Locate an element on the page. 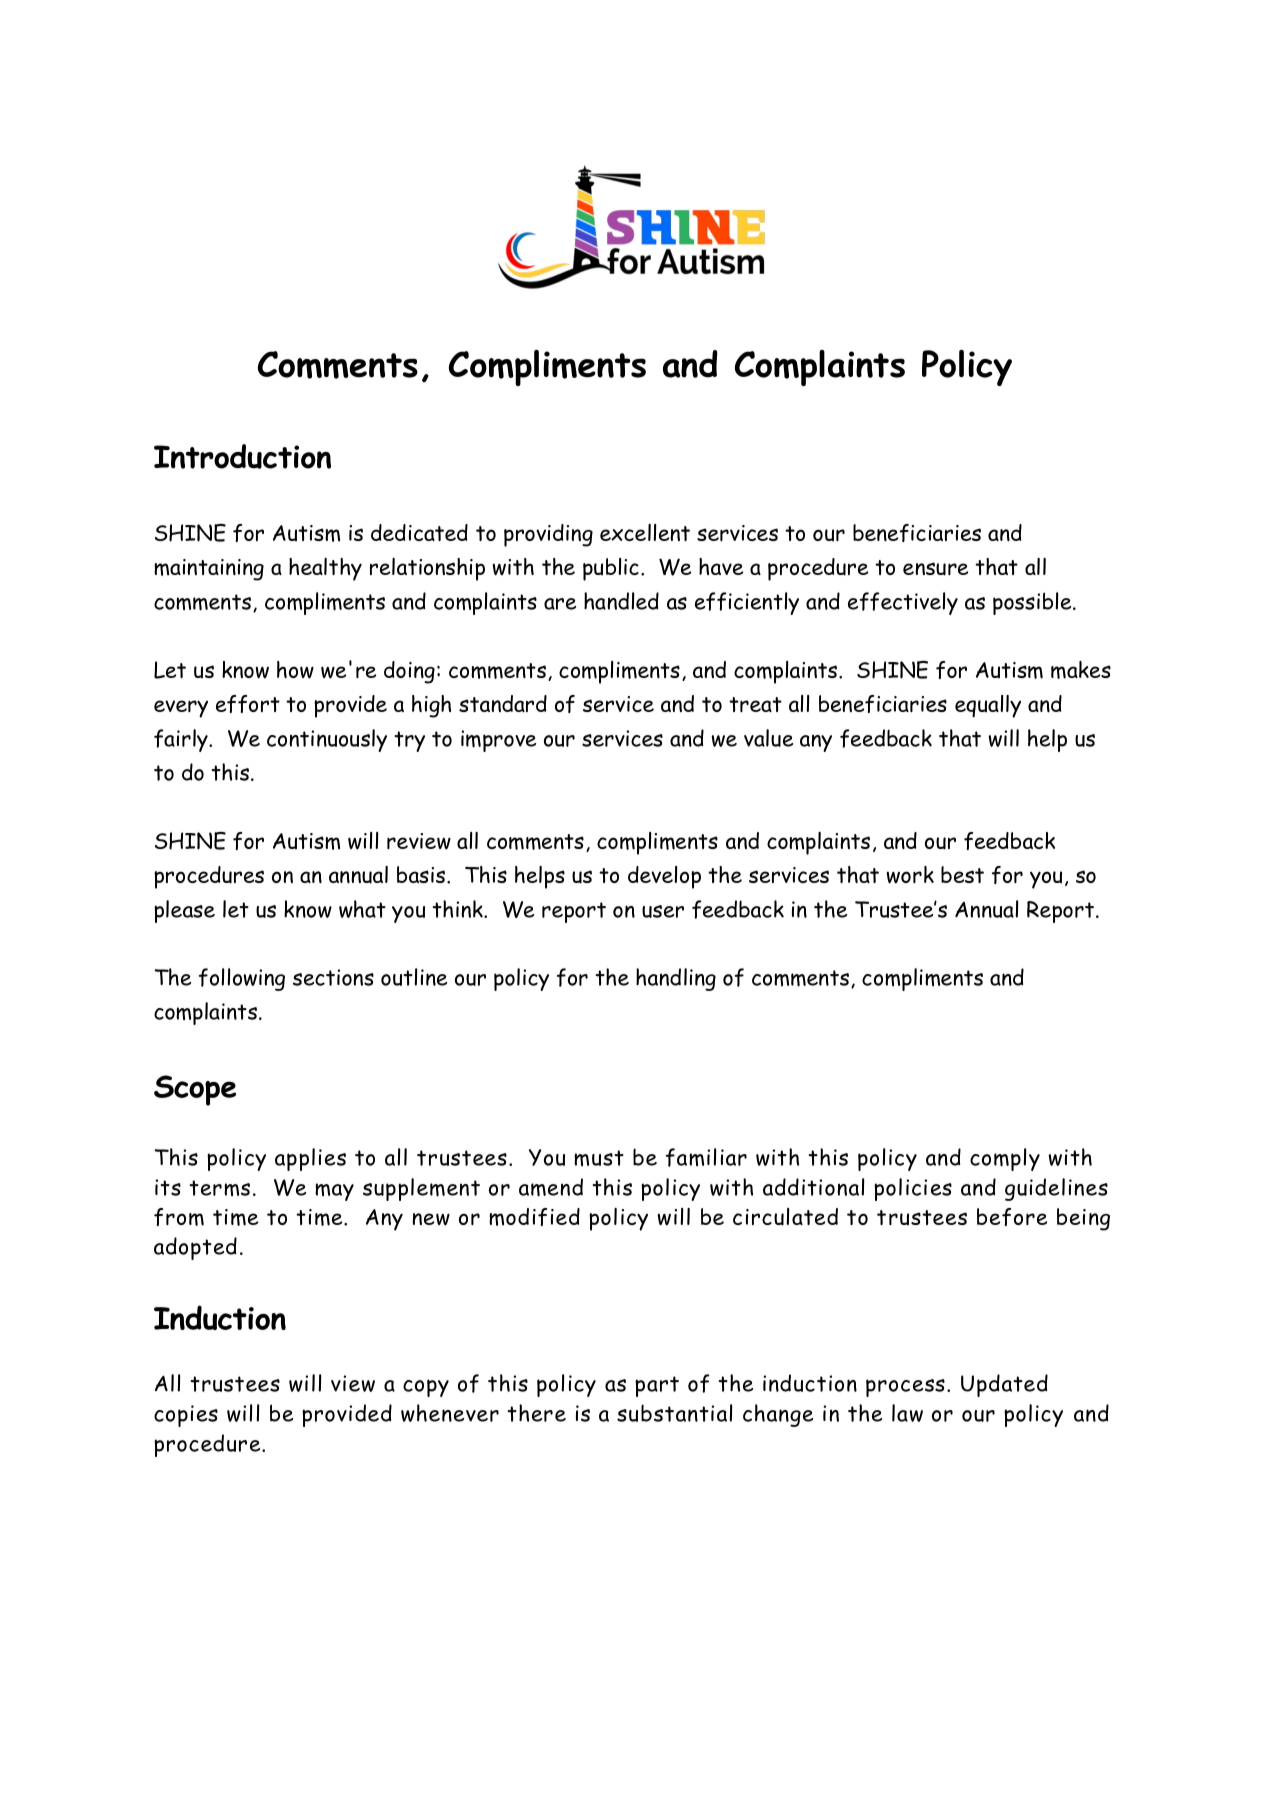 Image resolution: width=1270 pixels, height=1796 pixels. standard is located at coordinates (503, 703).
